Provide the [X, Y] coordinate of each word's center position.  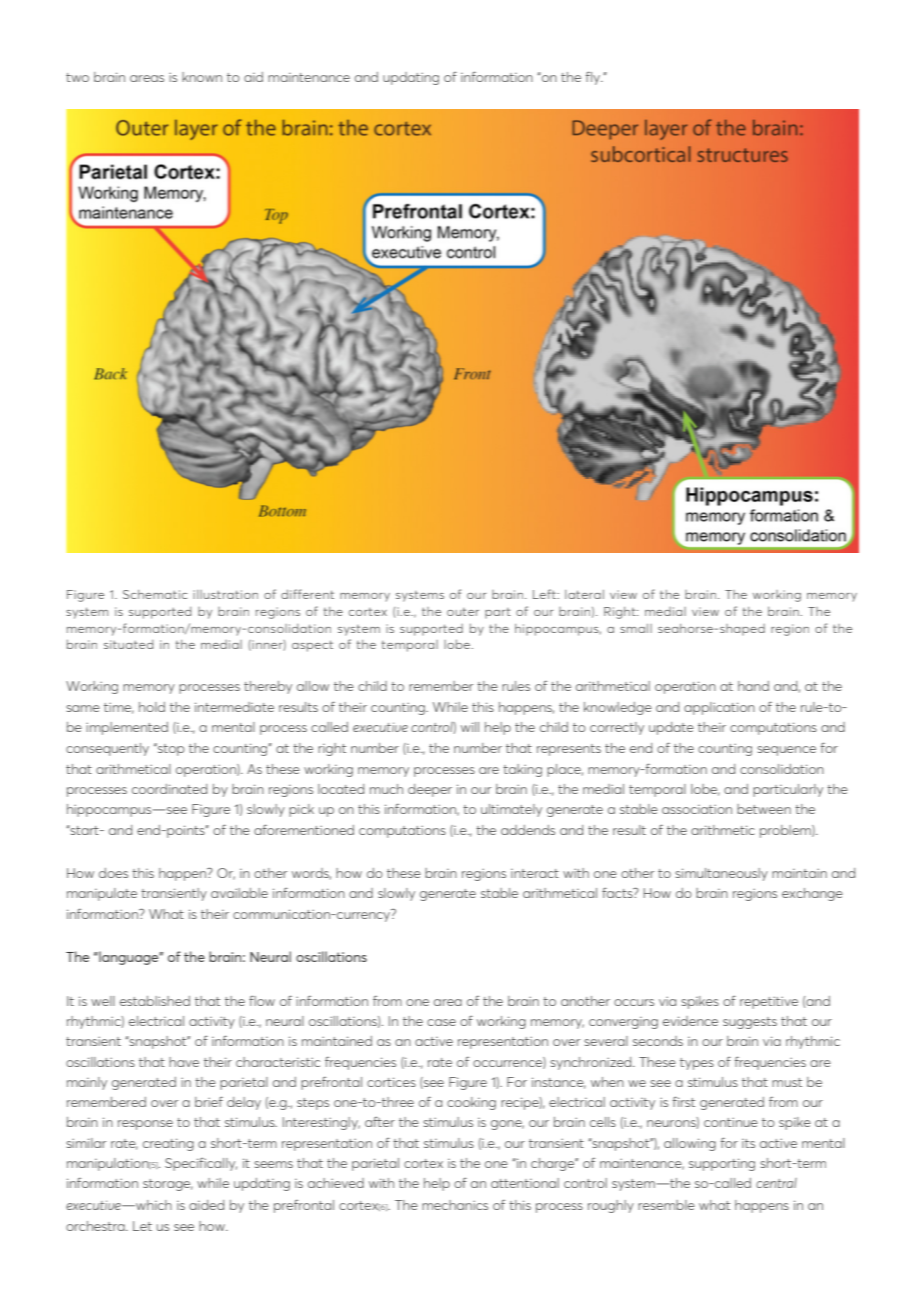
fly [594, 78]
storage [168, 1185]
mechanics [455, 1205]
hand [753, 686]
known [202, 77]
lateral [584, 594]
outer [463, 612]
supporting [722, 1164]
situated [128, 644]
